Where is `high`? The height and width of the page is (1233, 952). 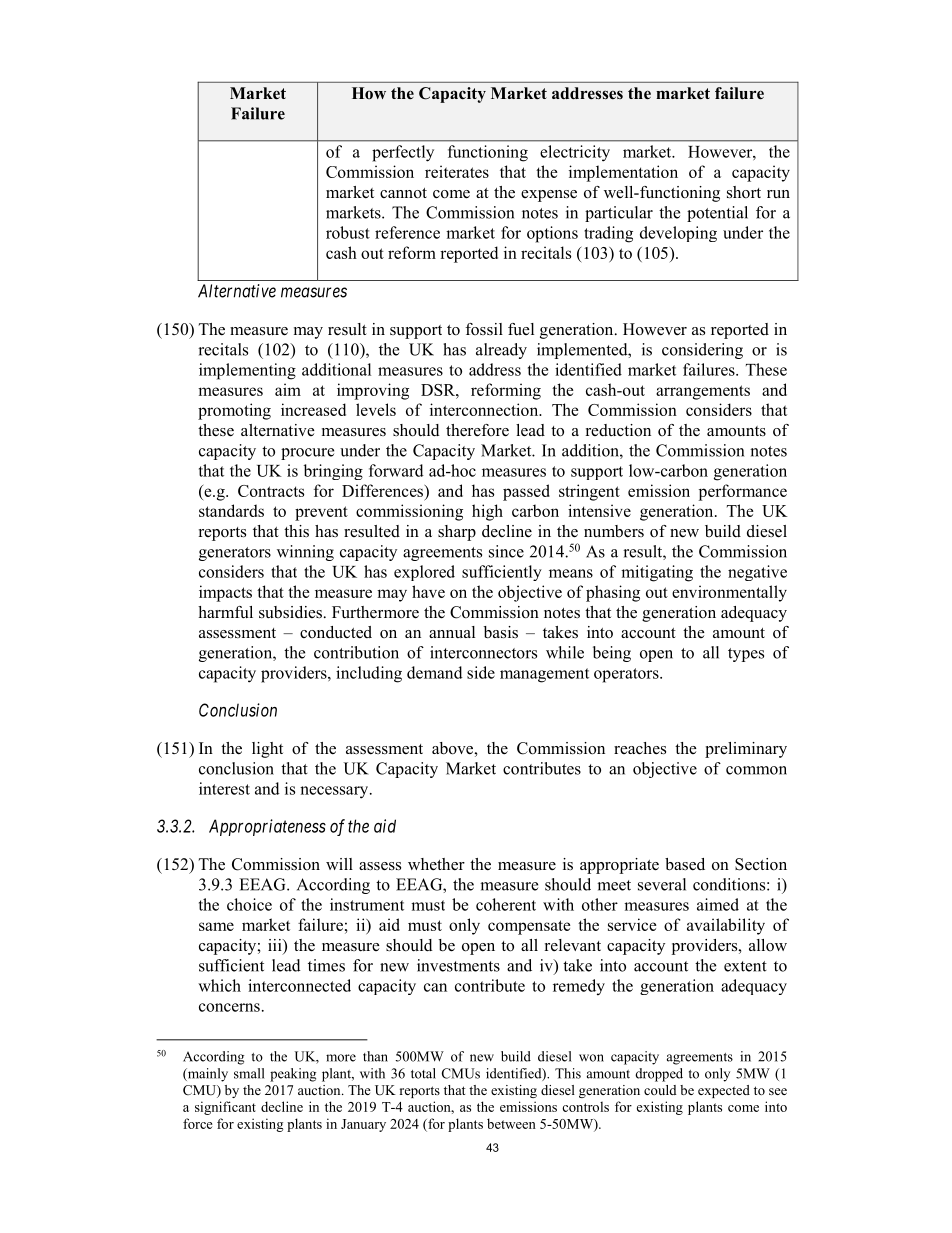 high is located at coordinates (487, 512).
